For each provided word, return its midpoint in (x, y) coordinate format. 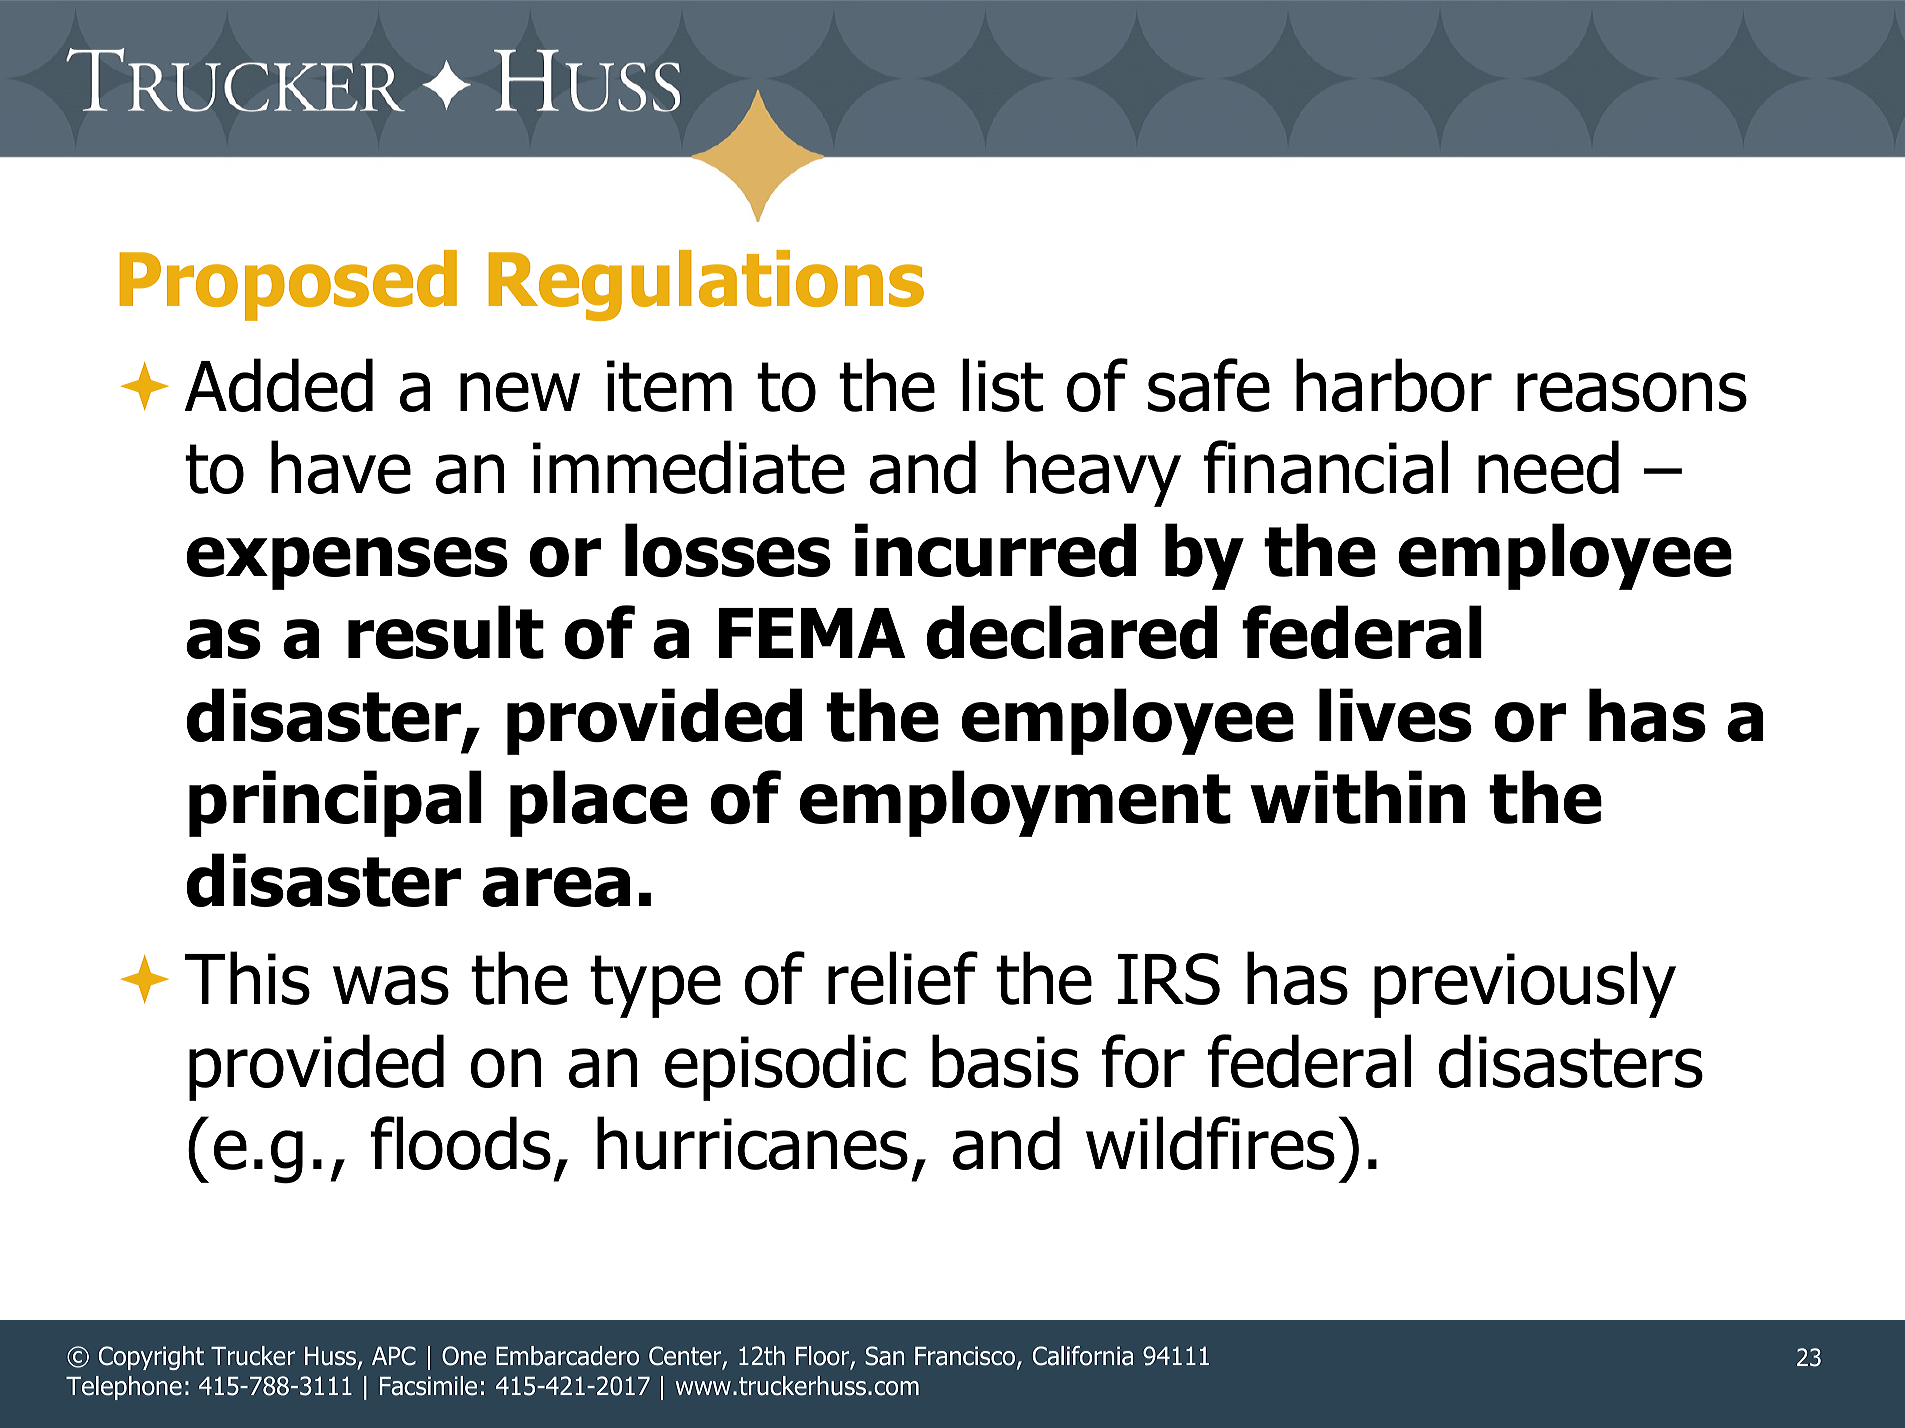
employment (1015, 803)
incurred (995, 550)
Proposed (288, 285)
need (1548, 467)
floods (461, 1143)
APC (394, 1356)
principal (335, 803)
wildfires (1210, 1143)
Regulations (706, 285)
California (1083, 1356)
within (1357, 797)
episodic (785, 1067)
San (884, 1356)
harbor (1394, 385)
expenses (347, 563)
